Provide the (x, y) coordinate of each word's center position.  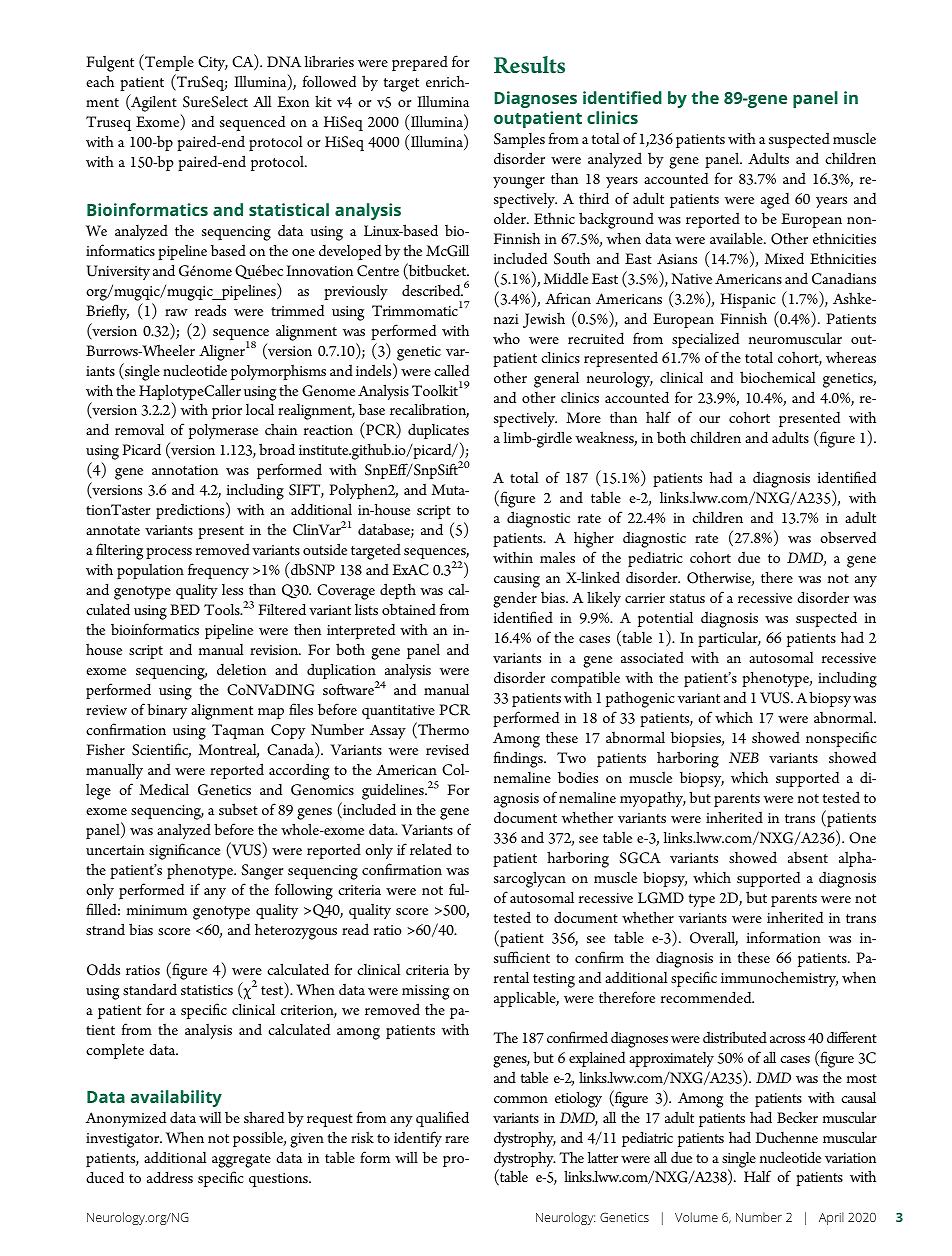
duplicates (438, 433)
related (431, 849)
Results (529, 65)
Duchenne (786, 1137)
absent (808, 857)
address (170, 1177)
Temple (168, 64)
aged (775, 201)
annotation (185, 470)
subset (238, 809)
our (709, 419)
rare (457, 1139)
